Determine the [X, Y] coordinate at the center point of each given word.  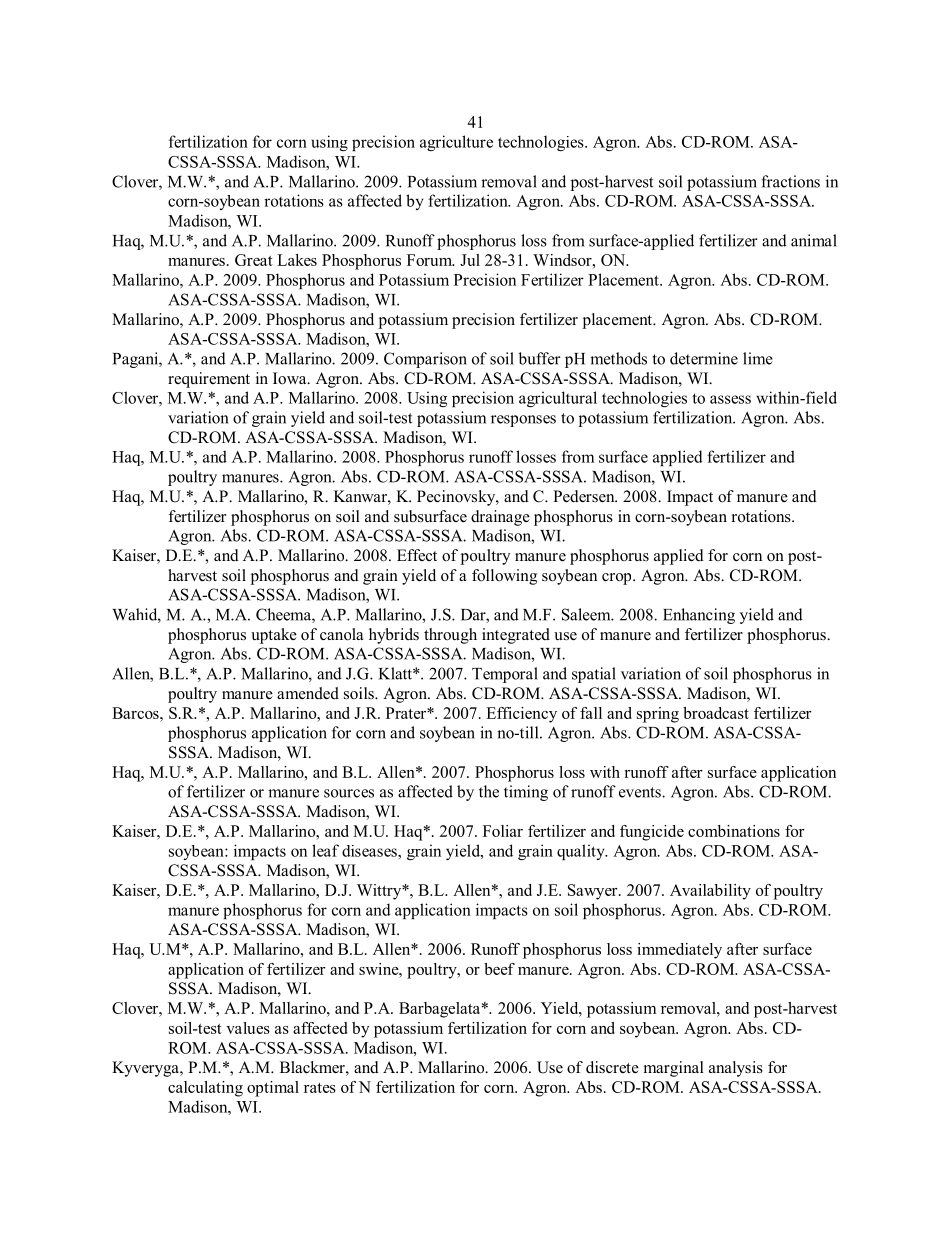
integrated [516, 636]
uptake [274, 636]
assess [730, 399]
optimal [273, 1089]
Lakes [297, 260]
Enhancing [699, 616]
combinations [734, 831]
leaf [325, 850]
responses [523, 421]
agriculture [456, 143]
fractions [790, 181]
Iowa [291, 378]
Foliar [503, 831]
